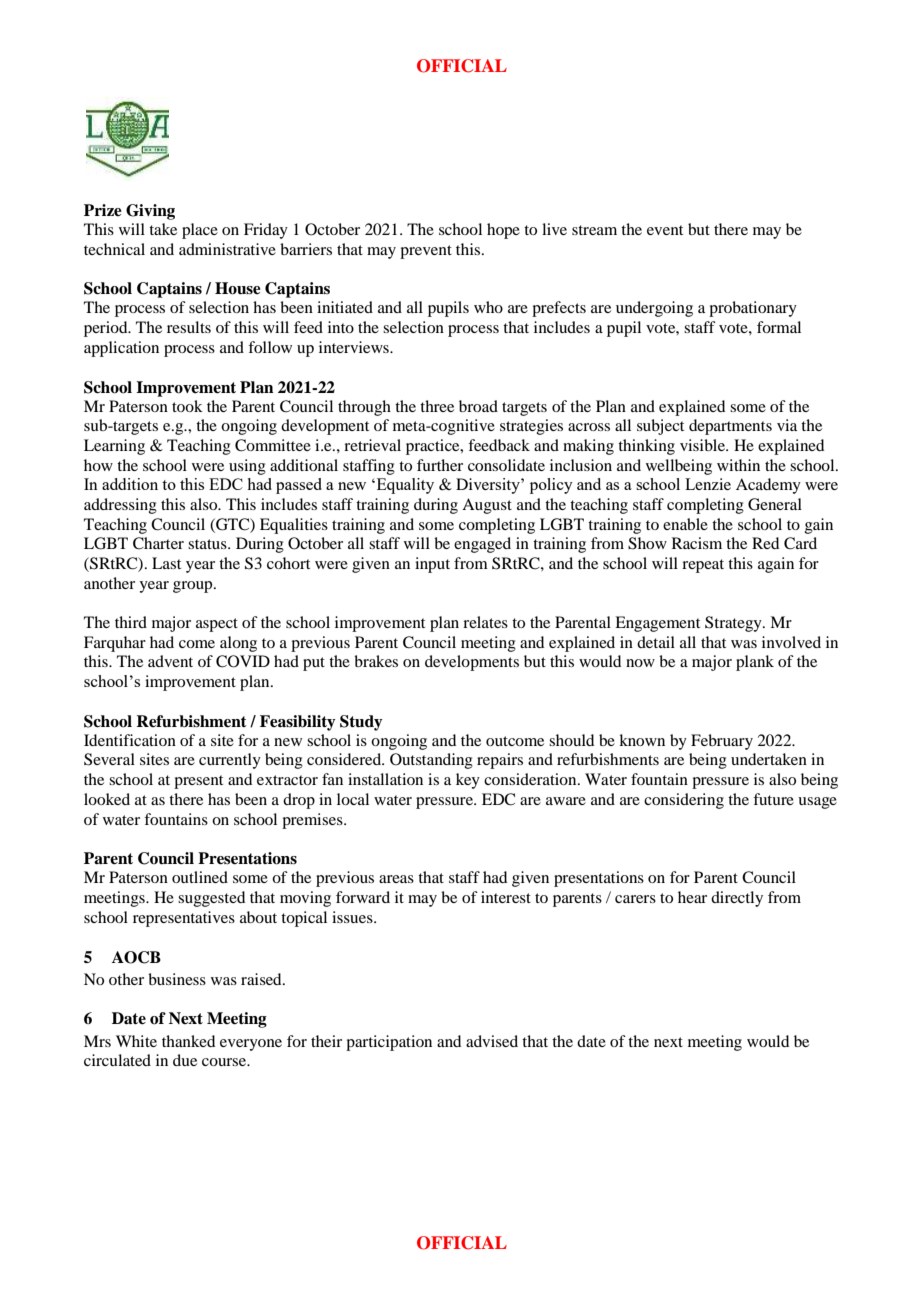  I want to click on Strategy, so click(734, 624).
